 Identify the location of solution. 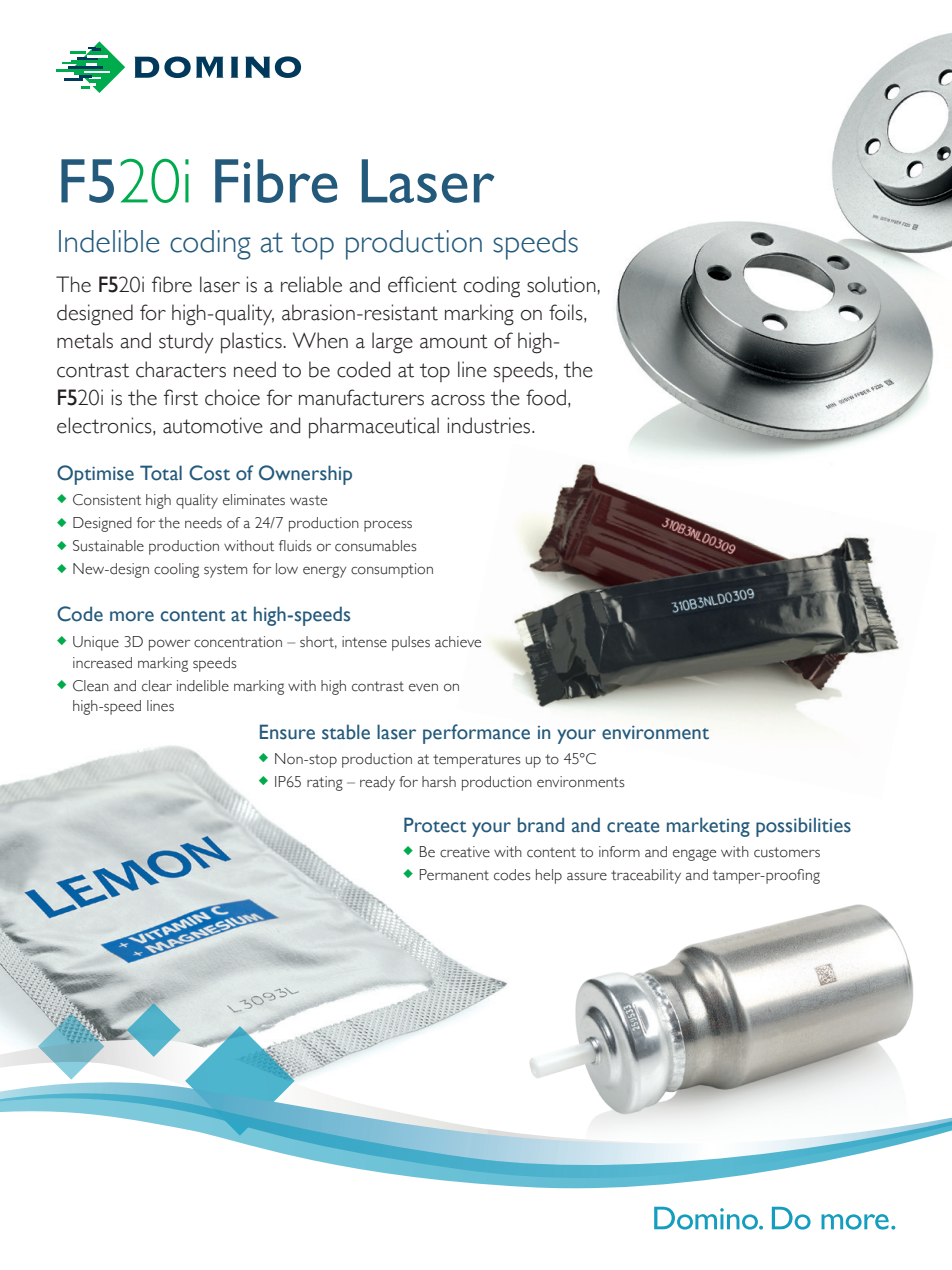
(561, 284).
